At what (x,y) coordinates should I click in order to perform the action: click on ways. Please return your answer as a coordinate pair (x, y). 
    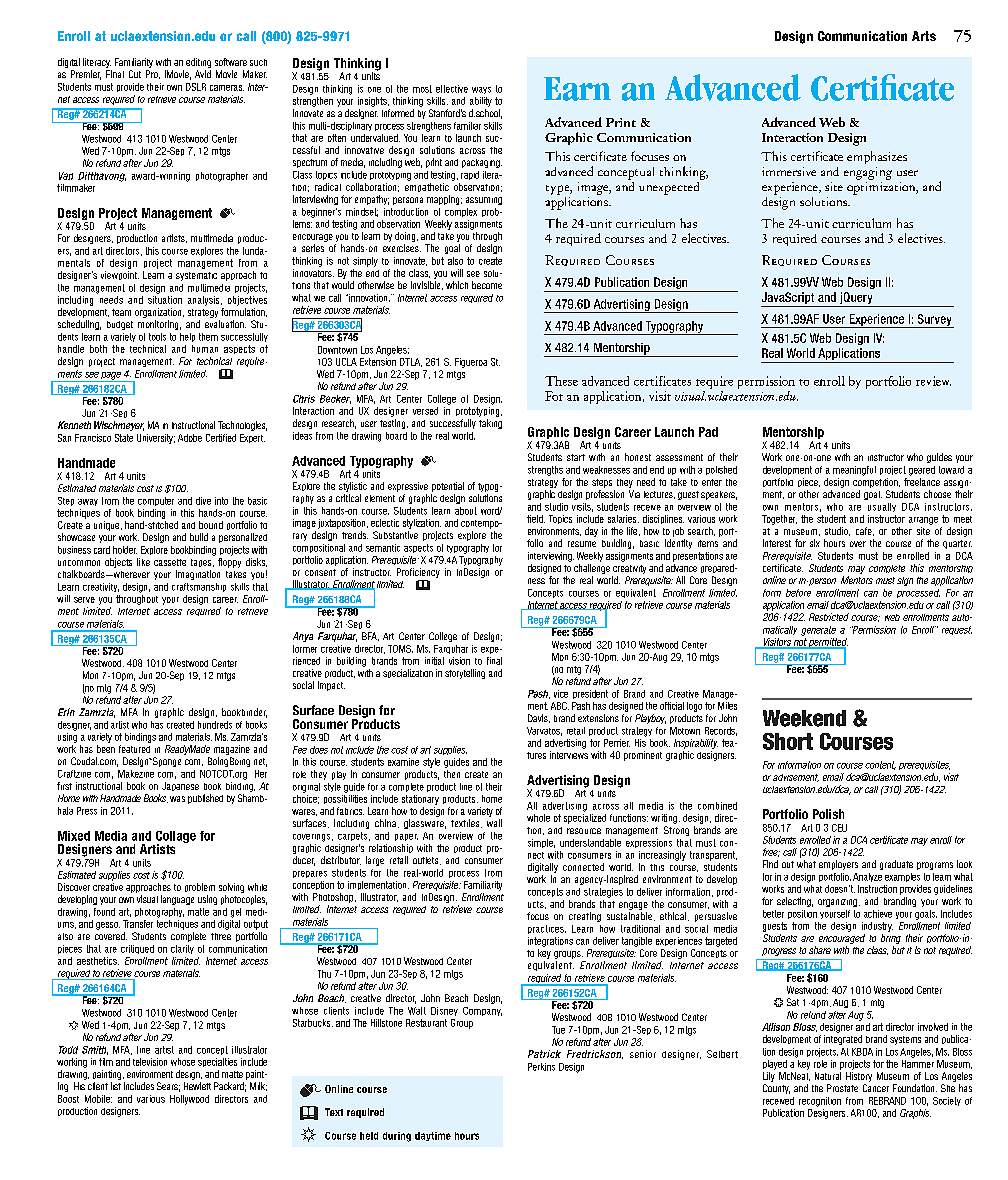
    Looking at the image, I should click on (481, 90).
